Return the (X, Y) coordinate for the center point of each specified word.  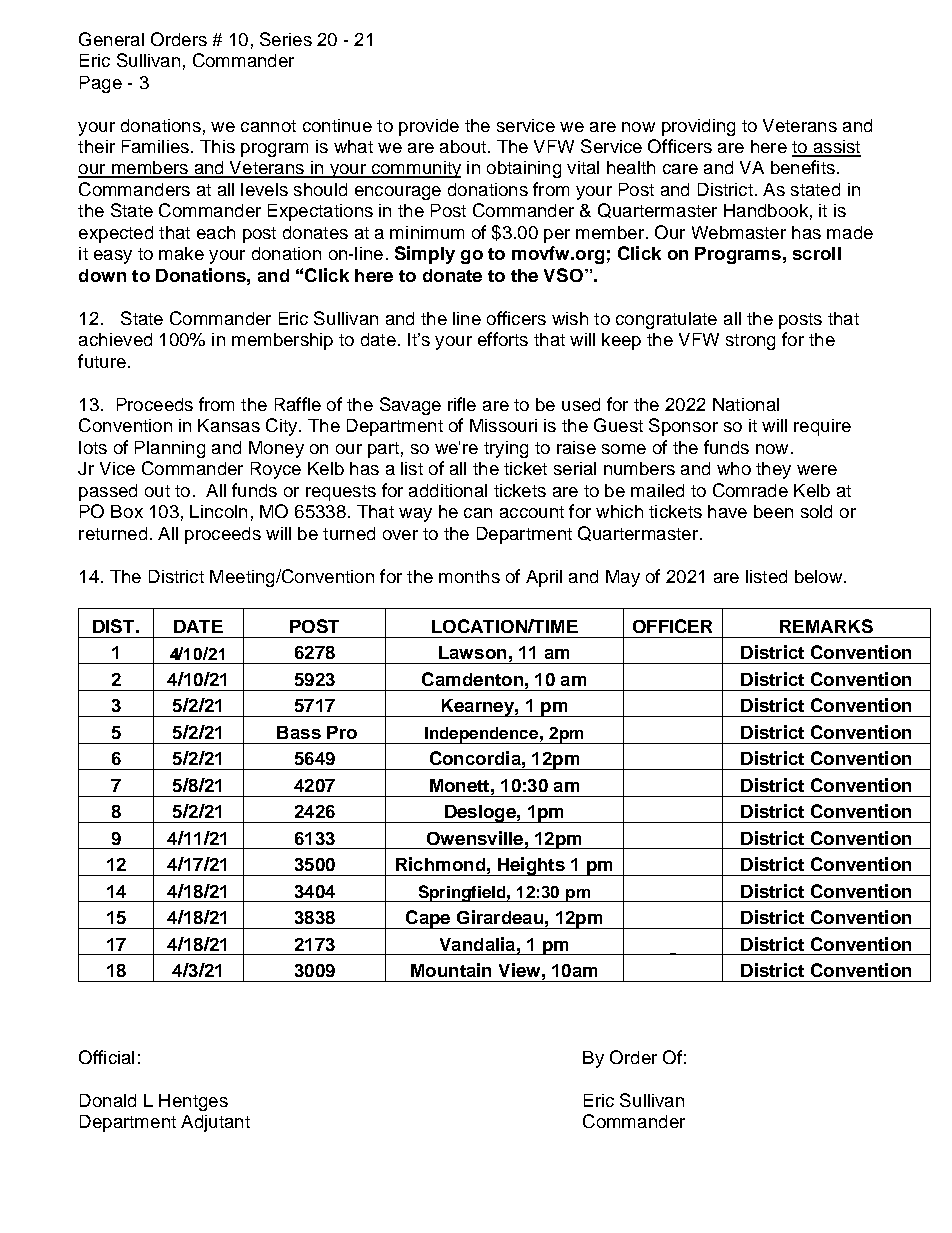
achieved (115, 339)
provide (429, 127)
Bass (299, 732)
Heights (531, 866)
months (469, 576)
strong (750, 342)
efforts (503, 339)
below (818, 576)
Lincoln (218, 511)
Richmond (440, 864)
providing (698, 127)
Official (106, 1057)
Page (101, 84)
